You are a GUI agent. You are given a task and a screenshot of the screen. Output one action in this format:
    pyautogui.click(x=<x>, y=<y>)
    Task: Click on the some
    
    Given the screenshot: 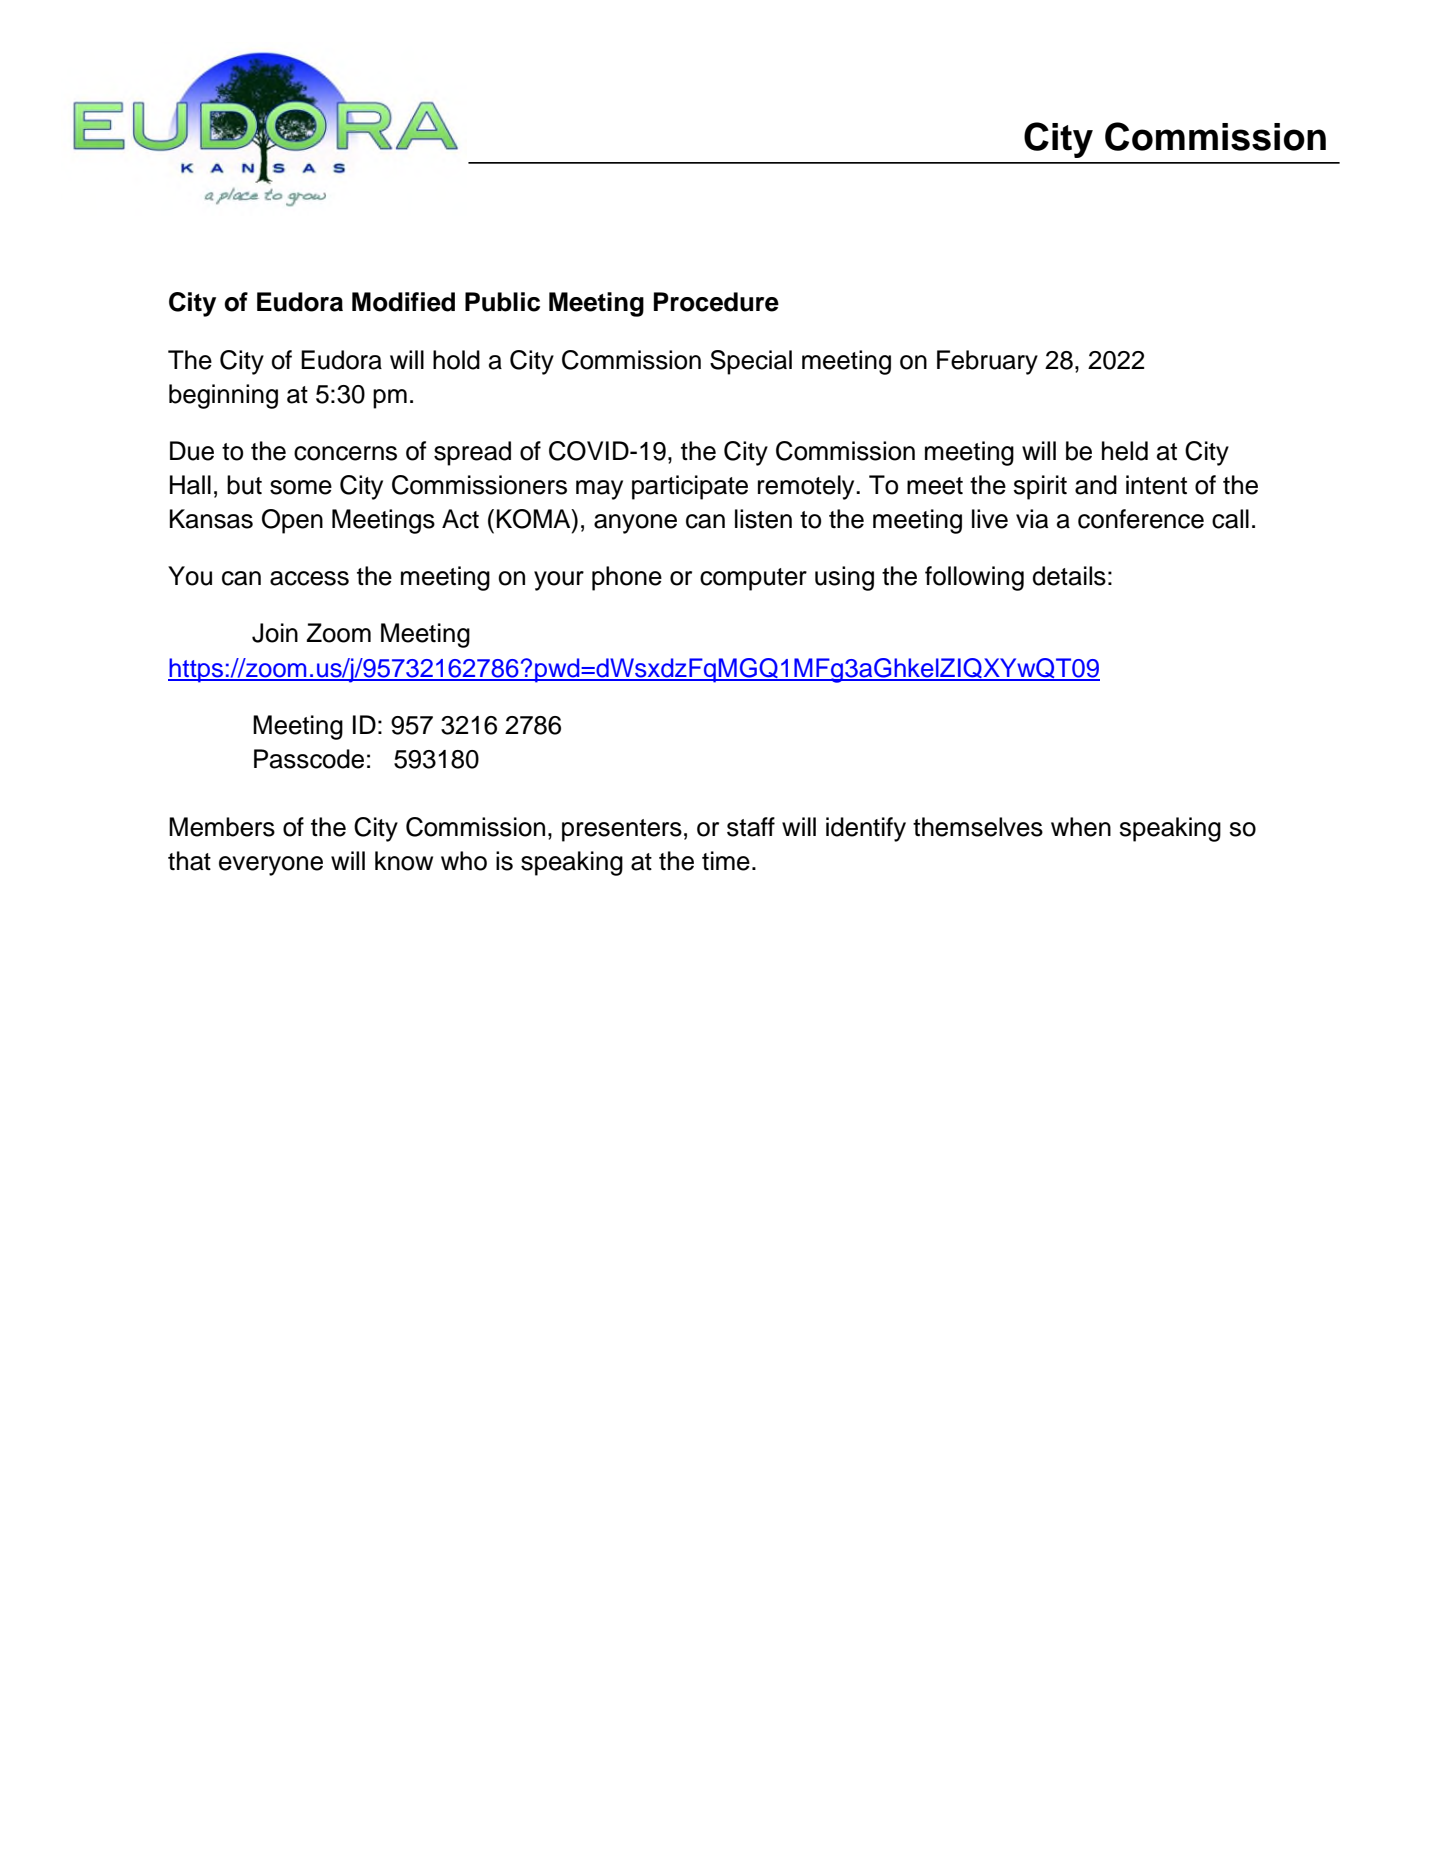 What is the action you would take?
    pyautogui.click(x=301, y=487)
